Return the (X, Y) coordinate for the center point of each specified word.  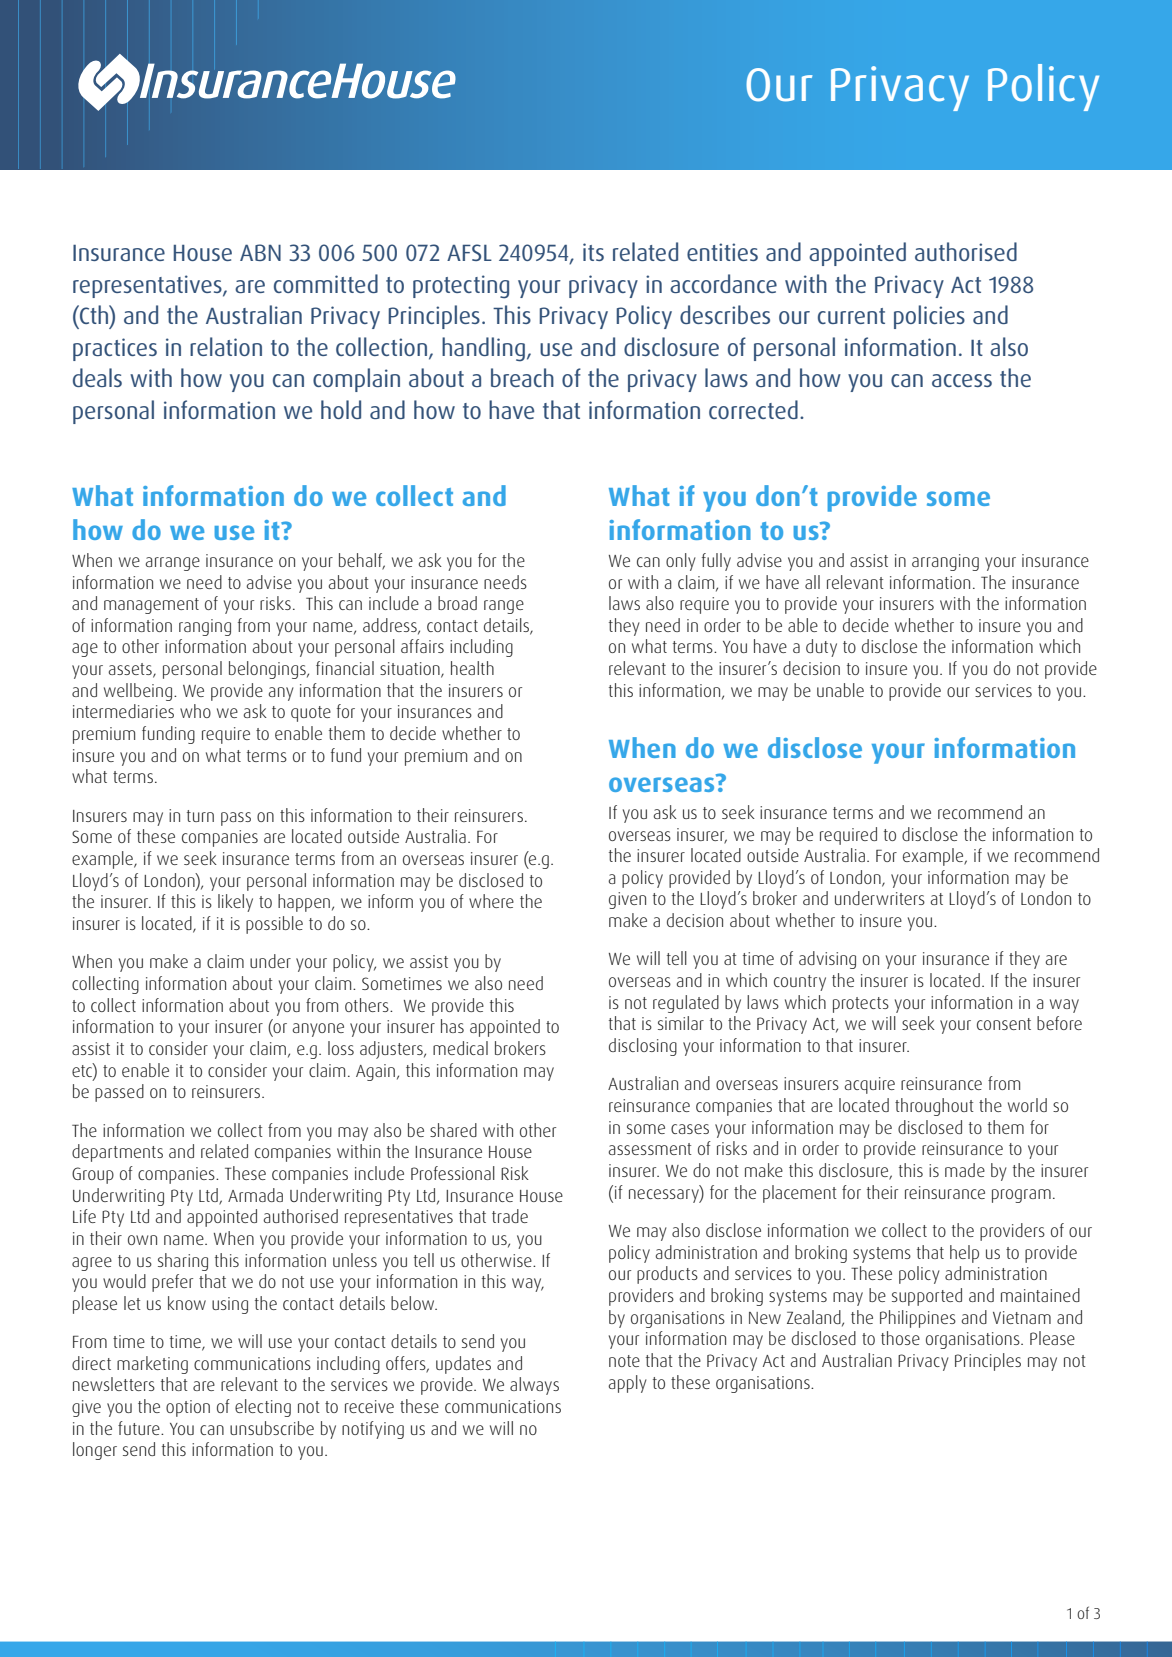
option (188, 1408)
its (593, 252)
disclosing (643, 1047)
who (195, 711)
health (472, 668)
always (534, 1386)
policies (929, 317)
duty (821, 648)
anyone (318, 1030)
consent (1004, 1024)
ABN (260, 252)
